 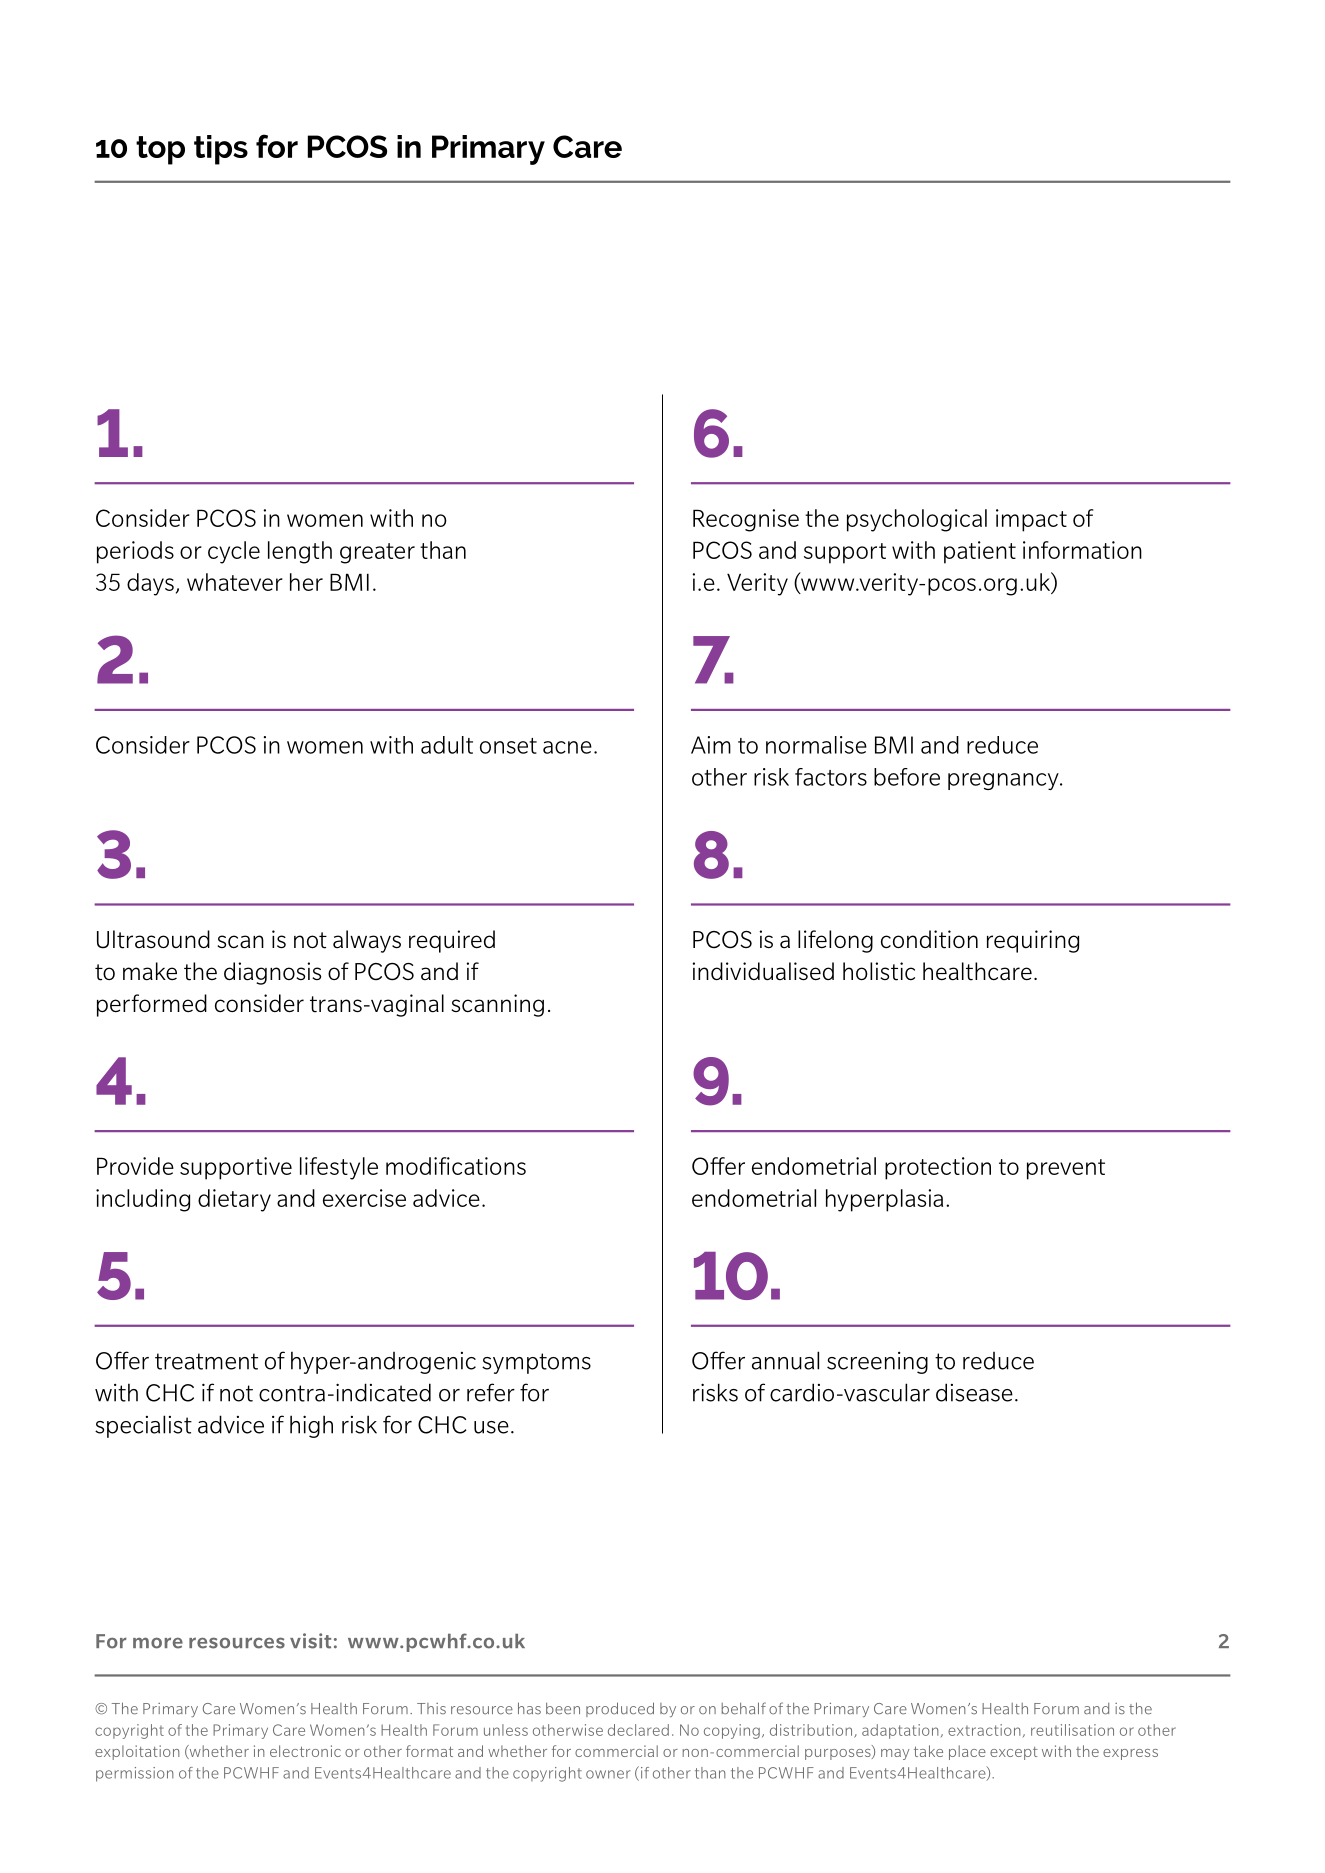 I want to click on modifications, so click(x=456, y=1166).
